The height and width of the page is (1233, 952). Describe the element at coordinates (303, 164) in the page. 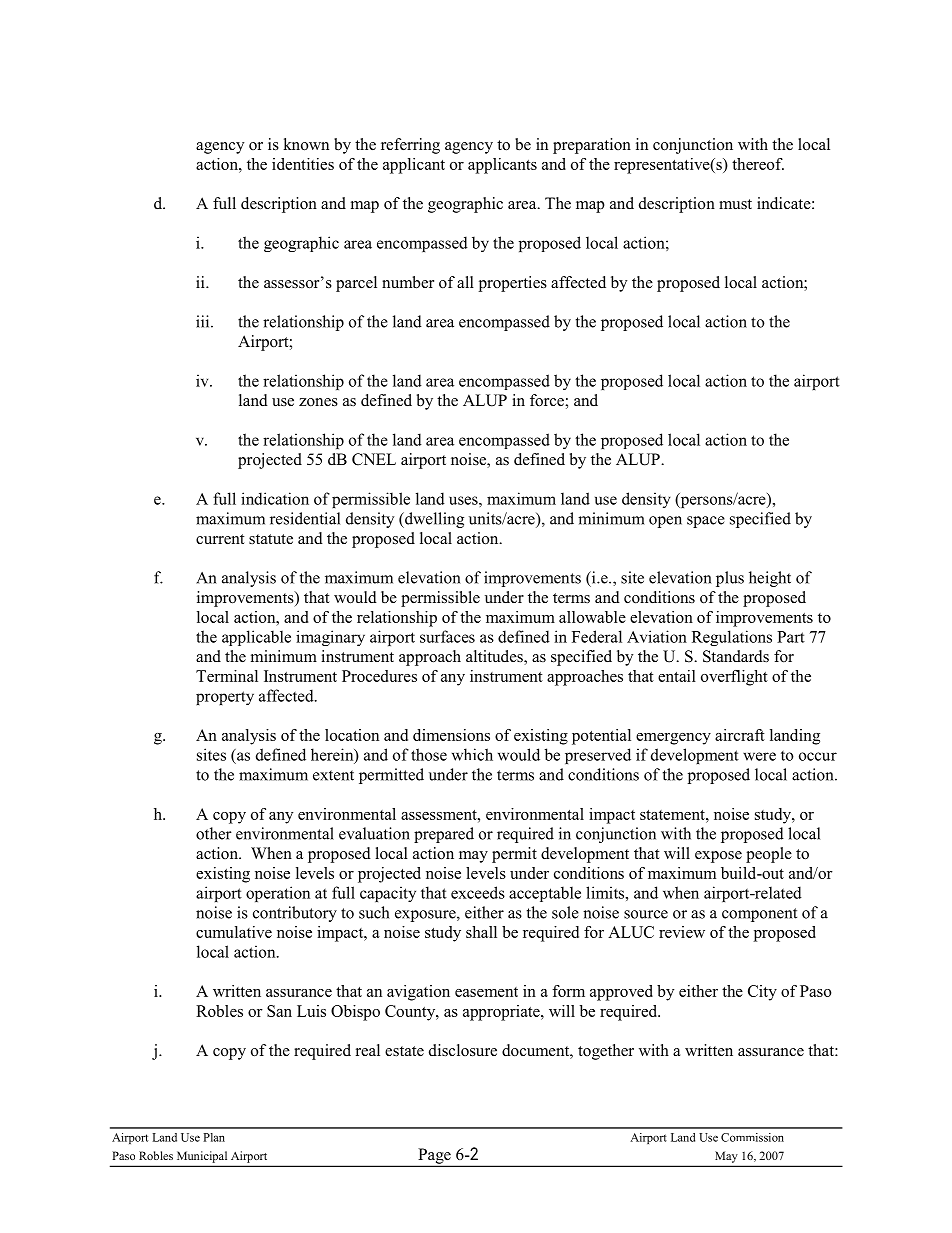

I see `identities` at that location.
